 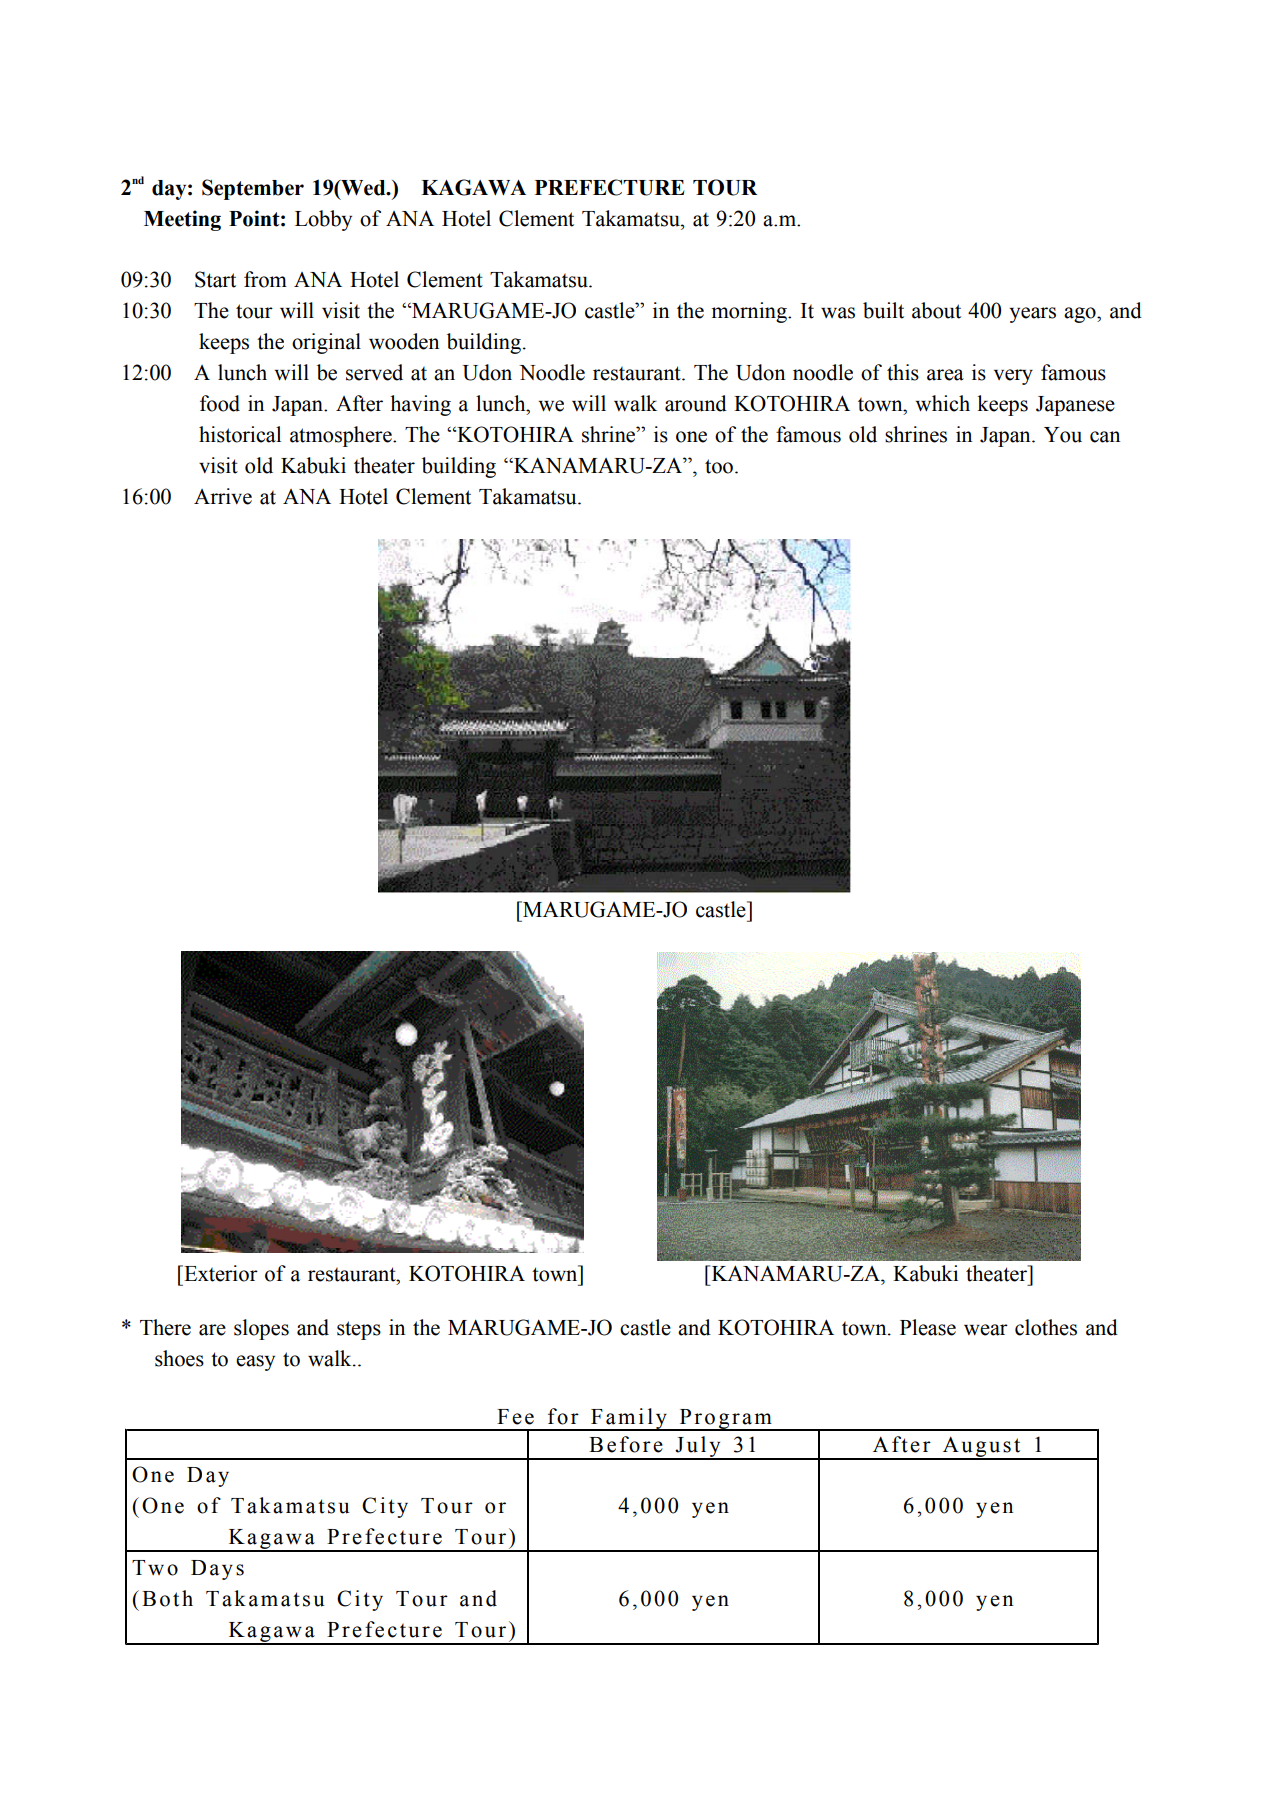 I want to click on about, so click(x=936, y=310).
